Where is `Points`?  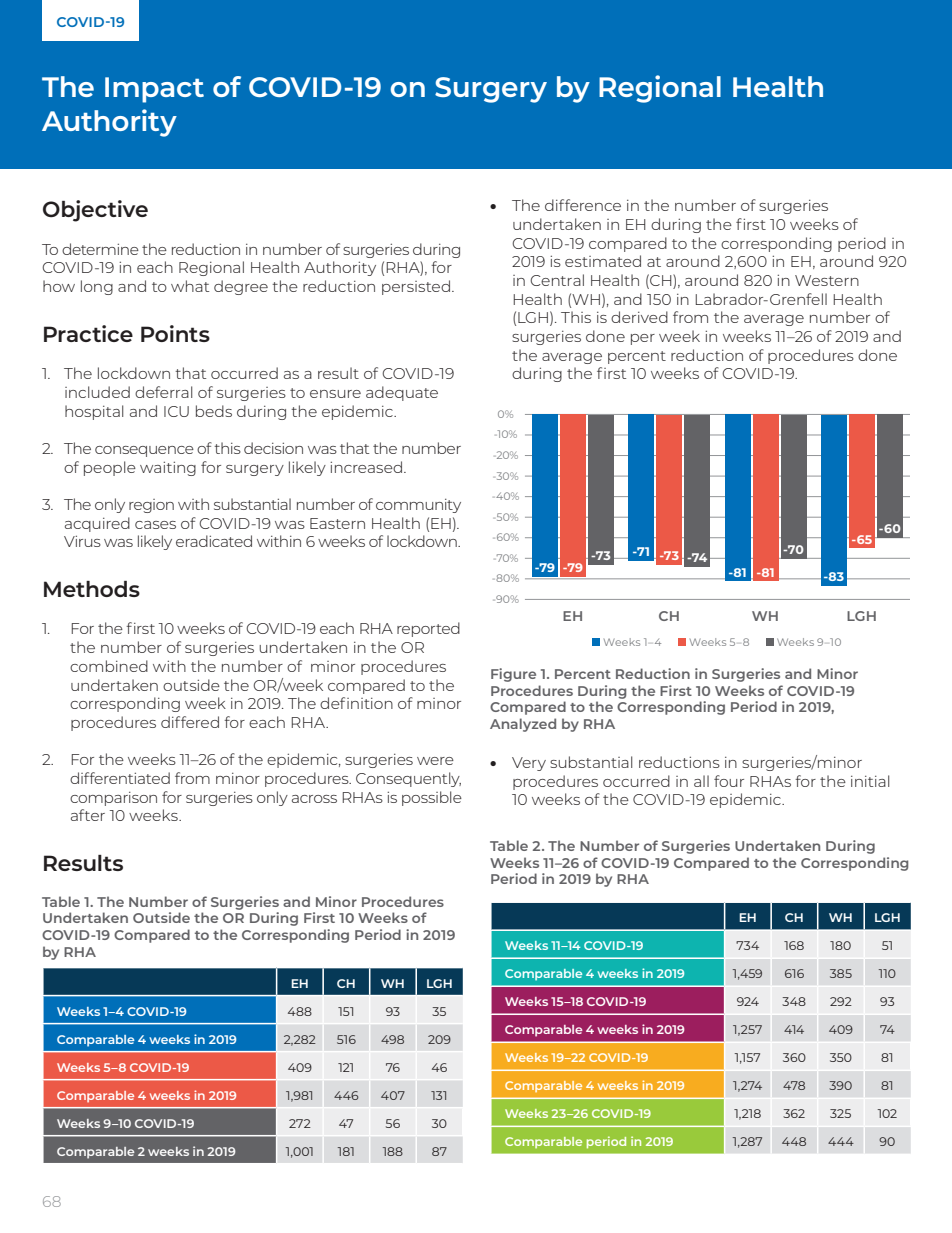 Points is located at coordinates (175, 333).
